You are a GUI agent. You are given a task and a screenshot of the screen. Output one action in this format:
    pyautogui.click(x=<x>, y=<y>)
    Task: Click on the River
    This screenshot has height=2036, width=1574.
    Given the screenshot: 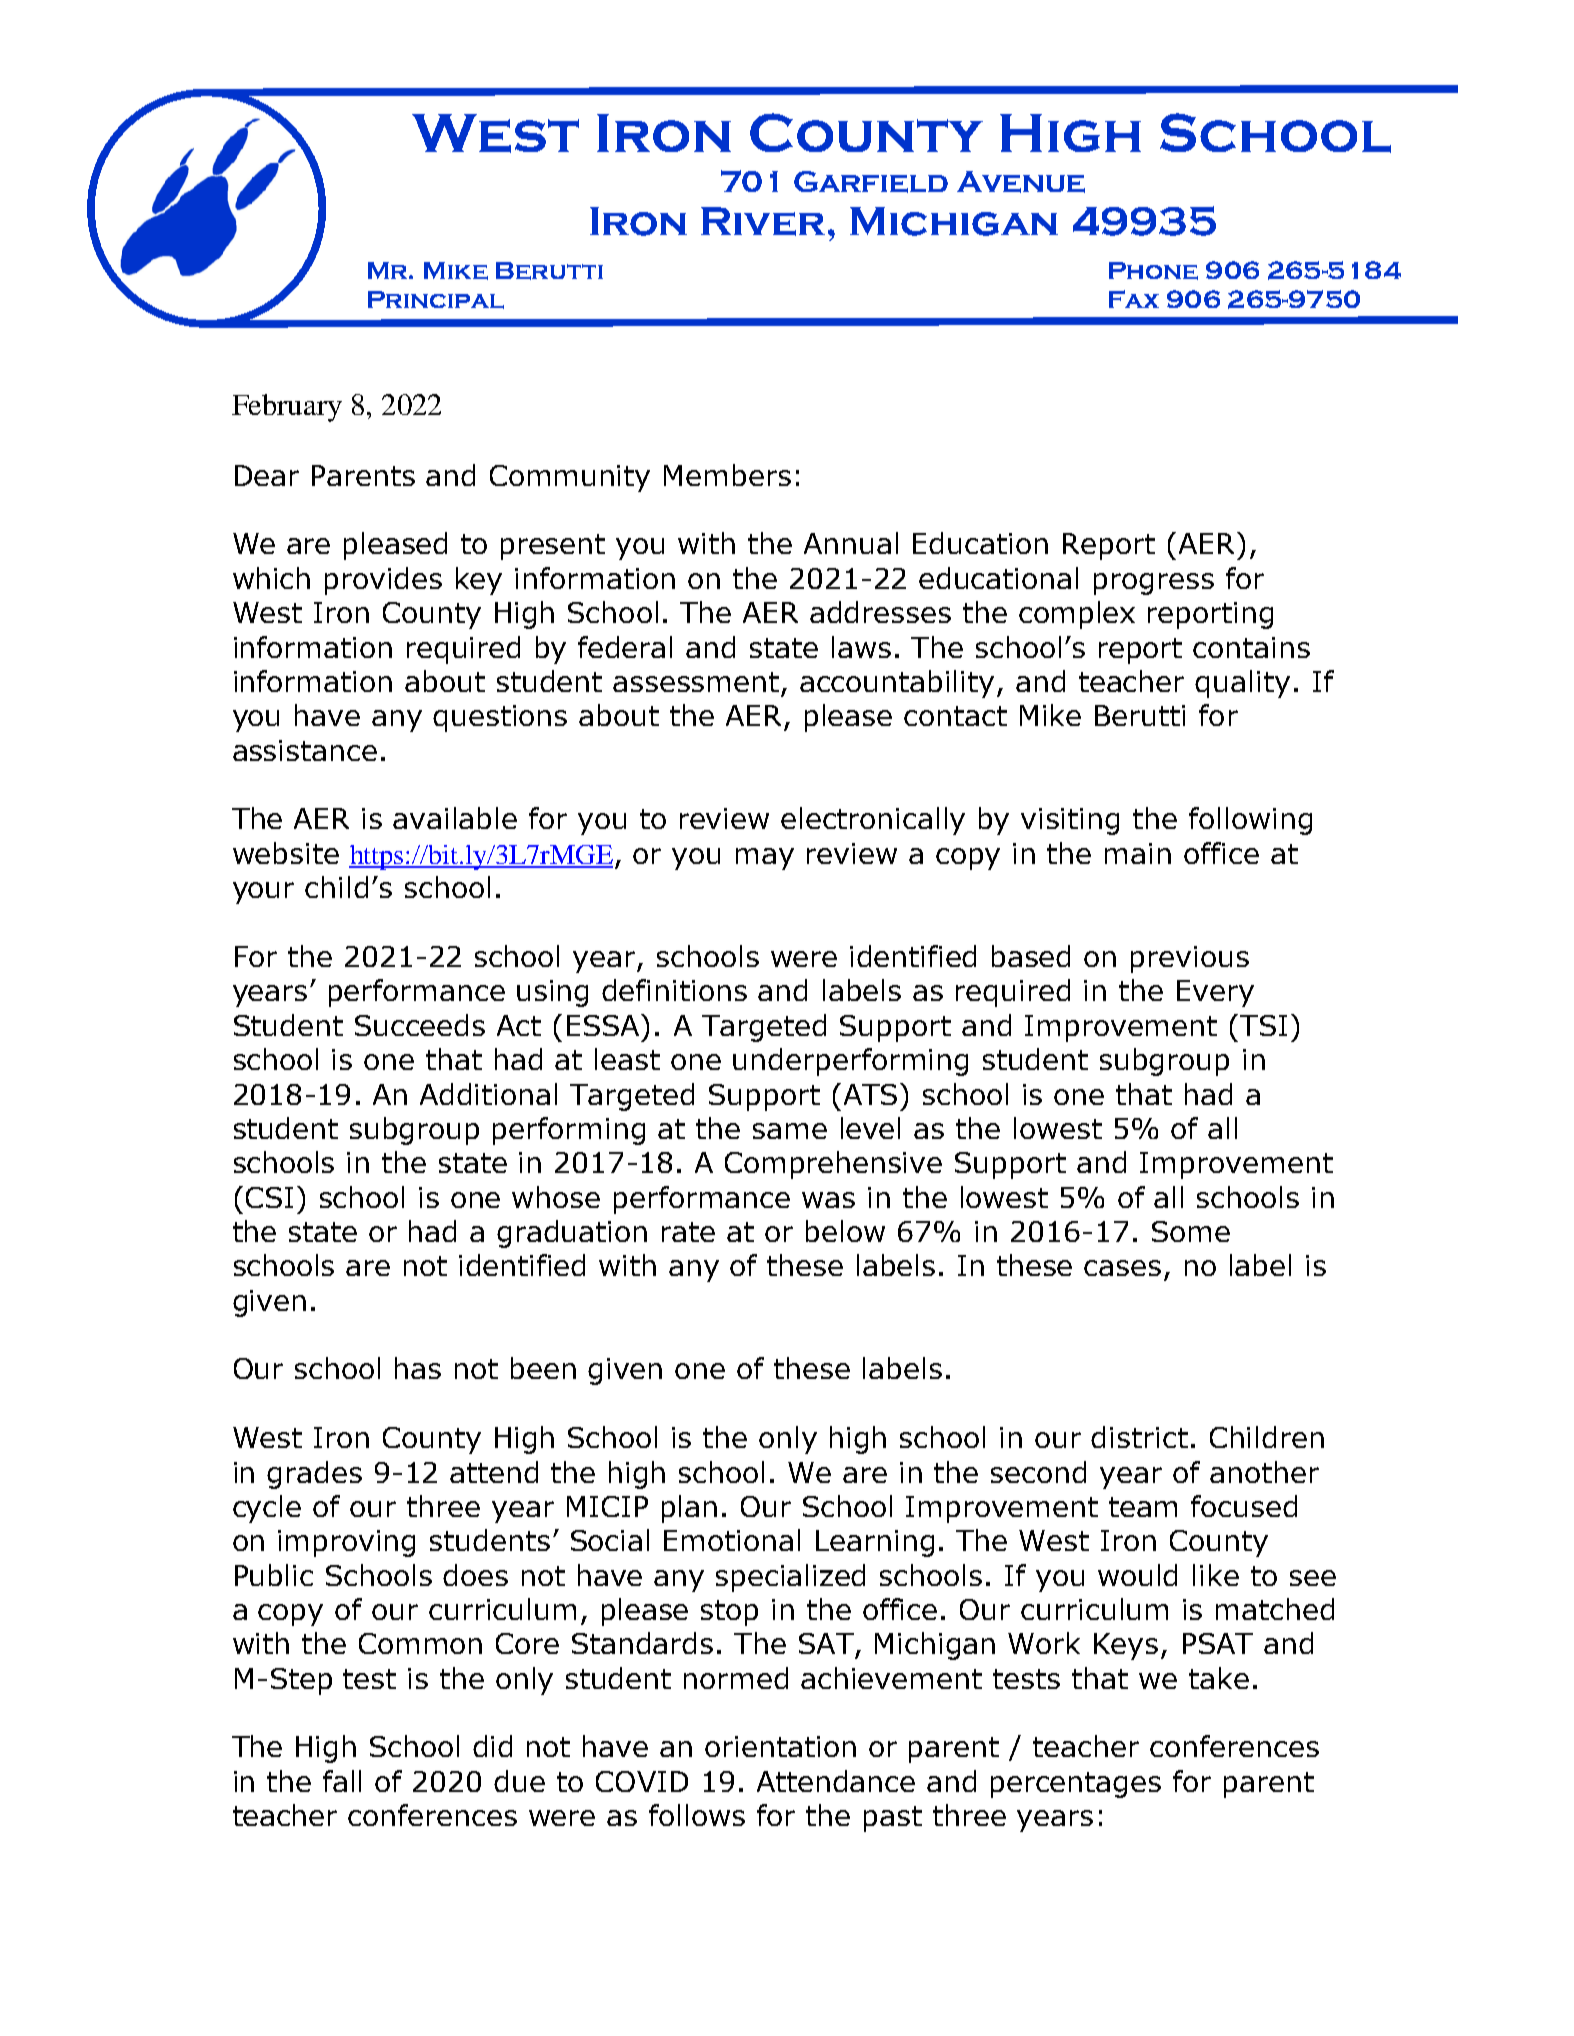 What is the action you would take?
    pyautogui.click(x=763, y=221)
